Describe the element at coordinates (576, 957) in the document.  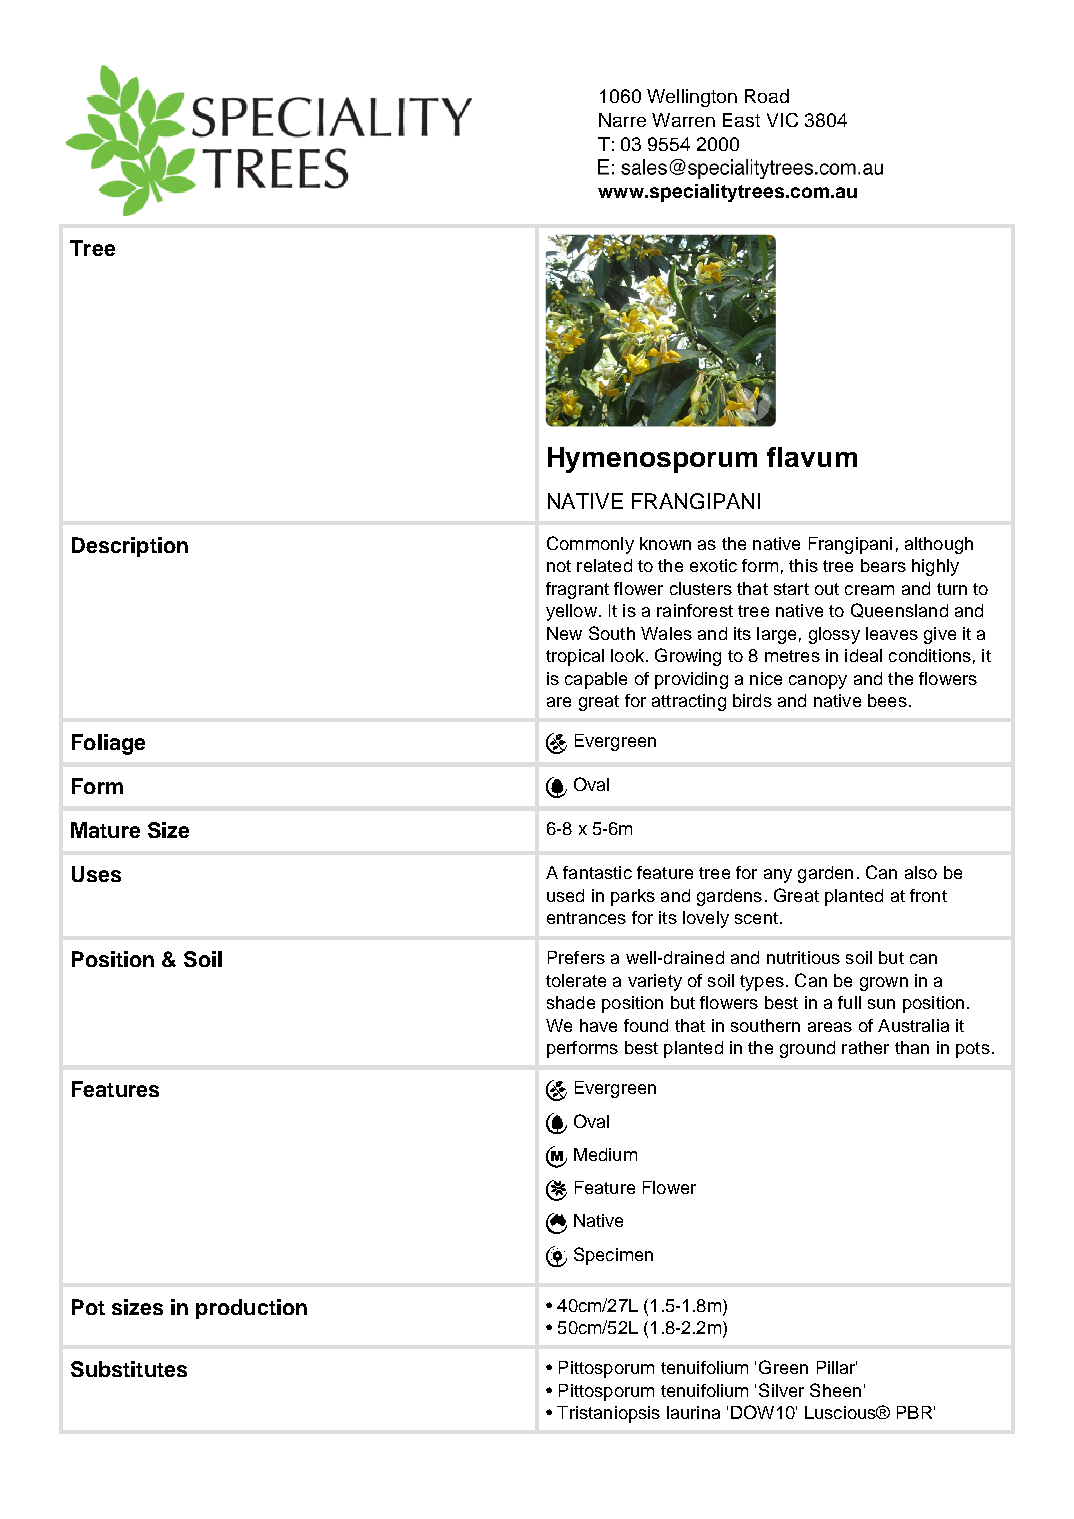
I see `Prefers` at that location.
